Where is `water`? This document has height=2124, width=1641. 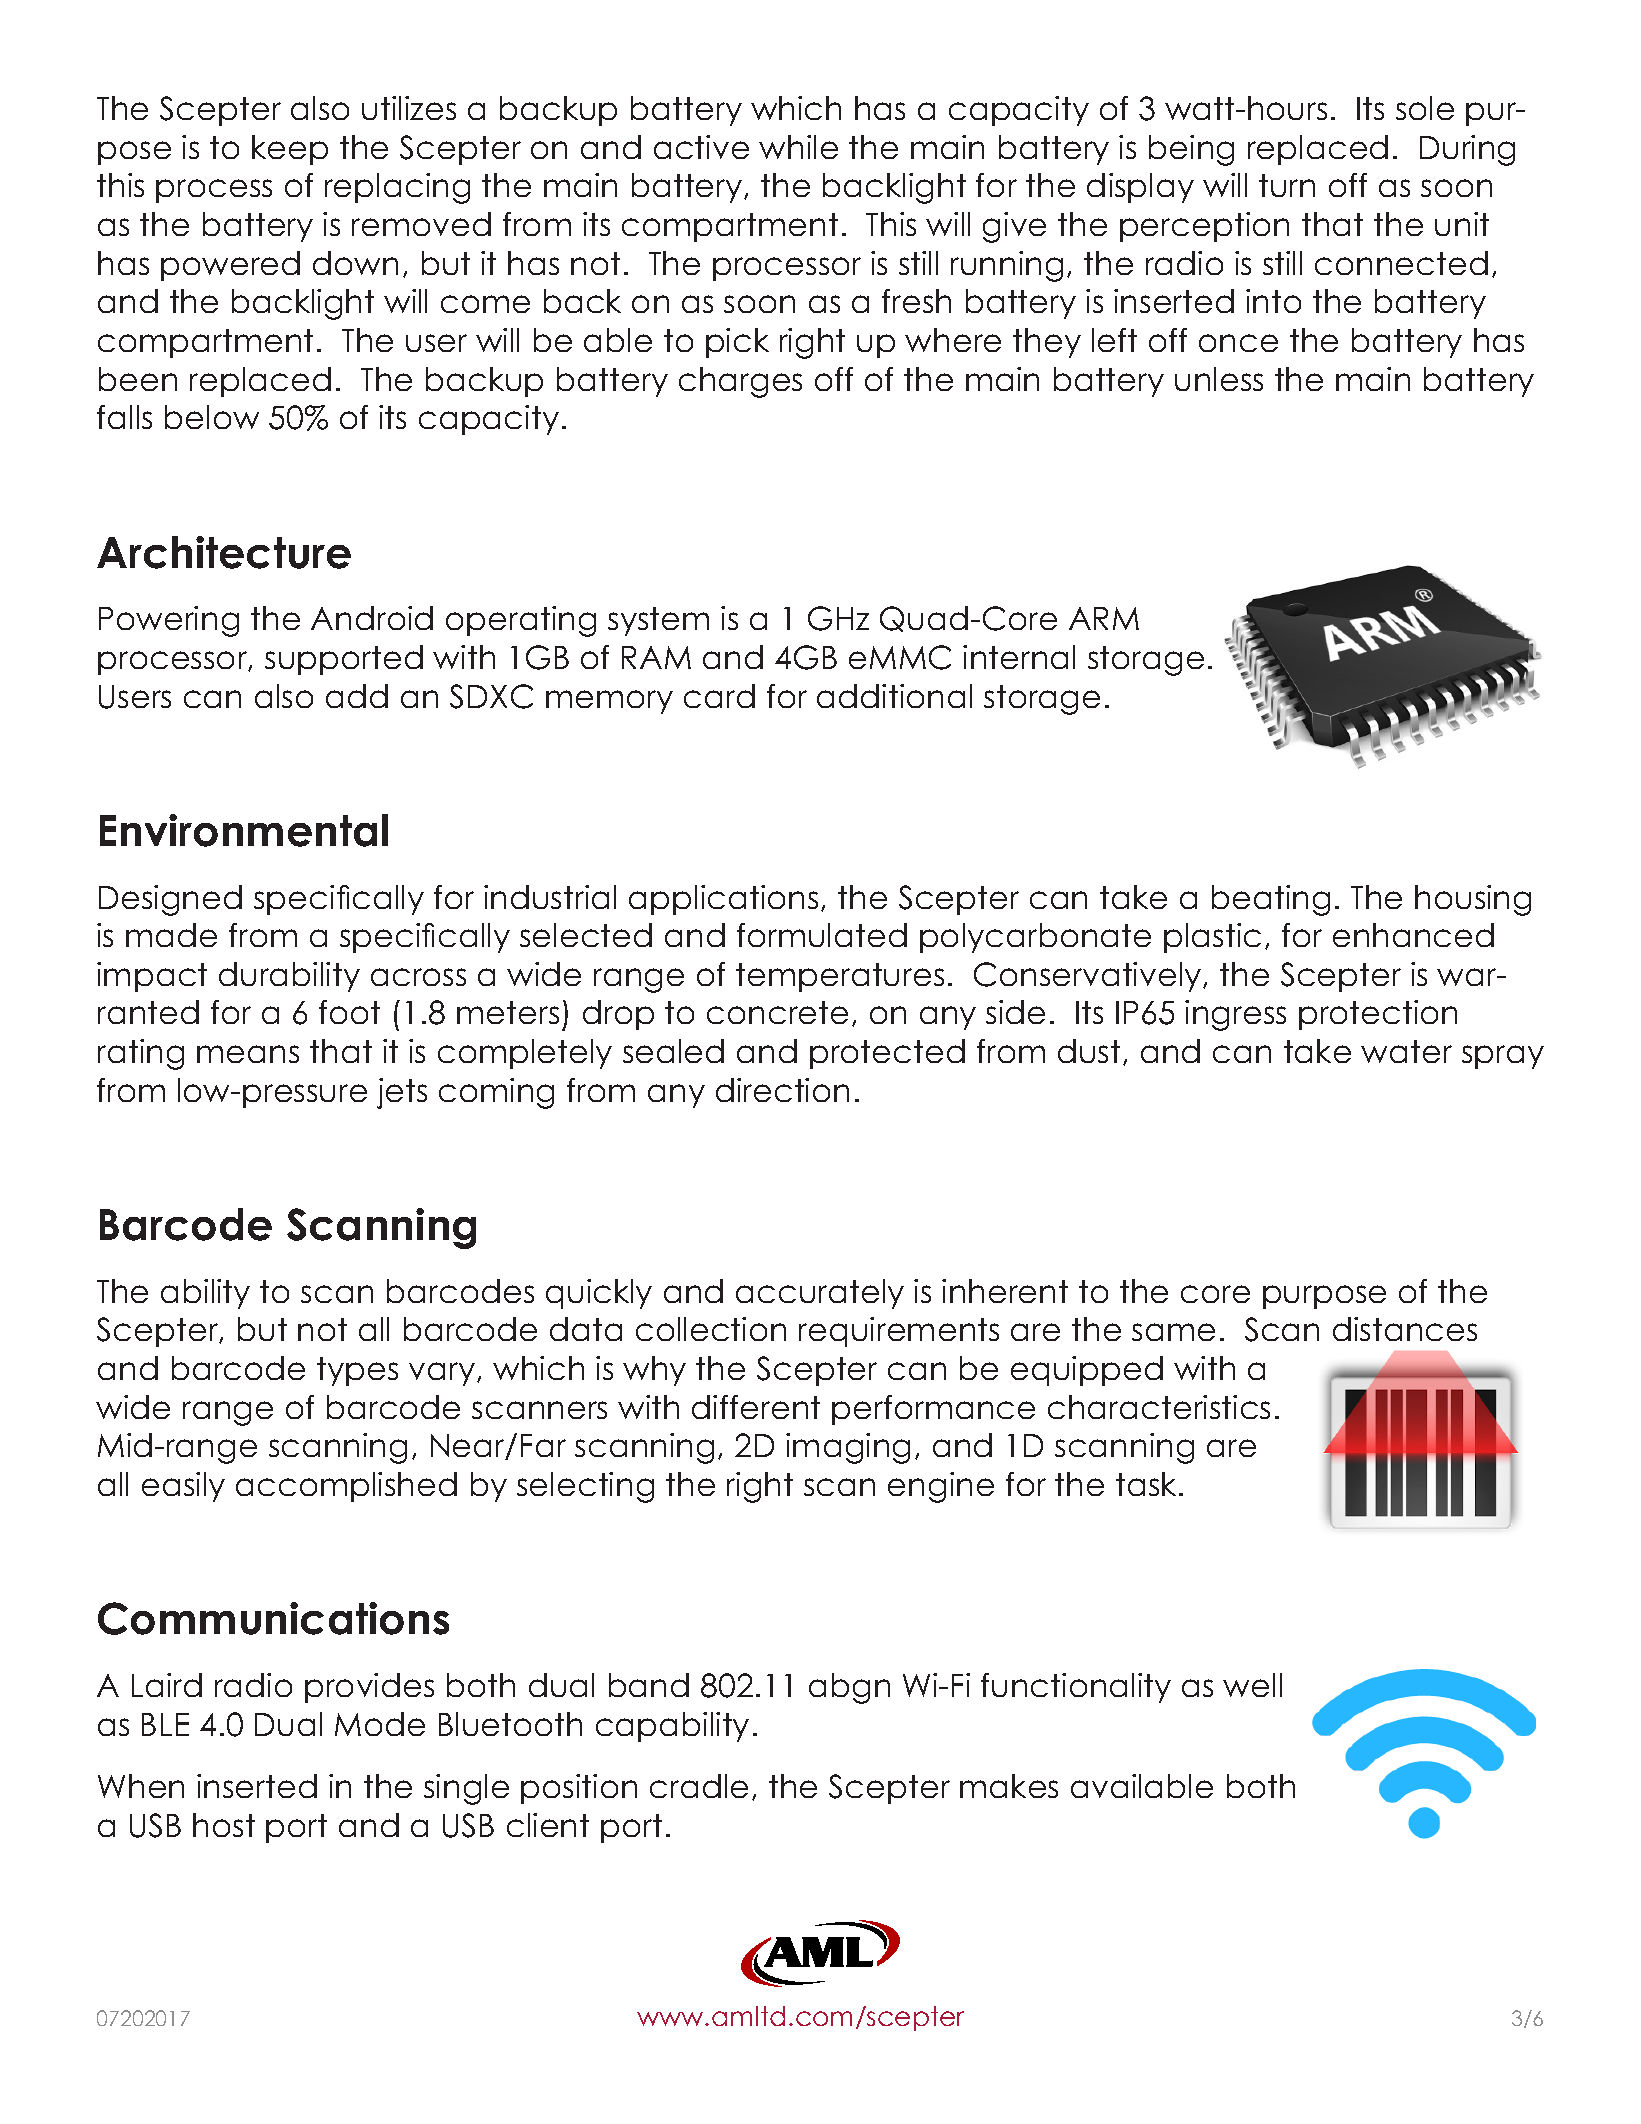
water is located at coordinates (1406, 1051).
